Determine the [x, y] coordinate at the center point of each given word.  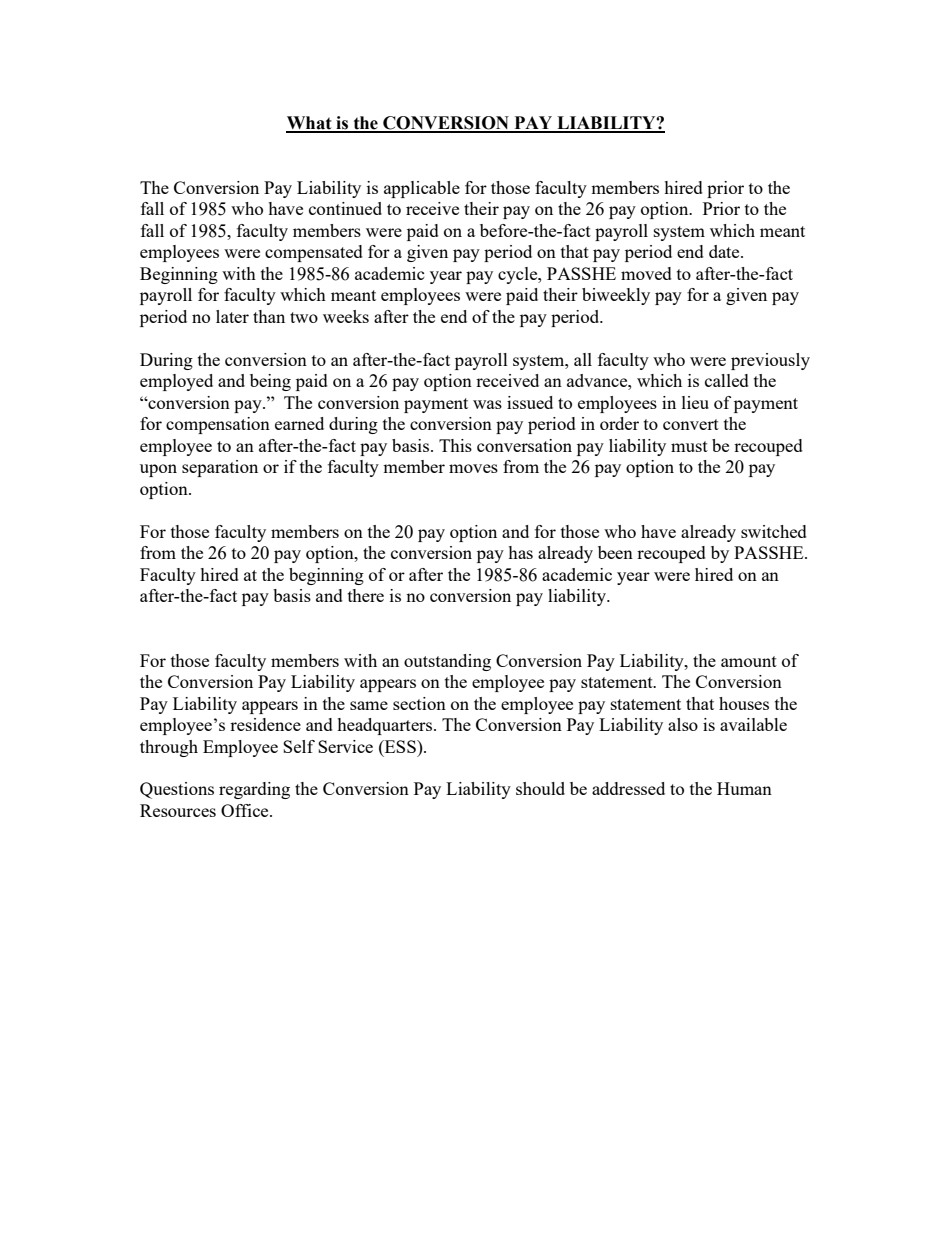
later [232, 316]
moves [473, 468]
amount [749, 661]
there [366, 595]
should [540, 788]
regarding [254, 790]
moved [646, 273]
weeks [346, 316]
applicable [422, 189]
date [725, 251]
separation [220, 468]
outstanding [447, 662]
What [310, 124]
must [689, 446]
